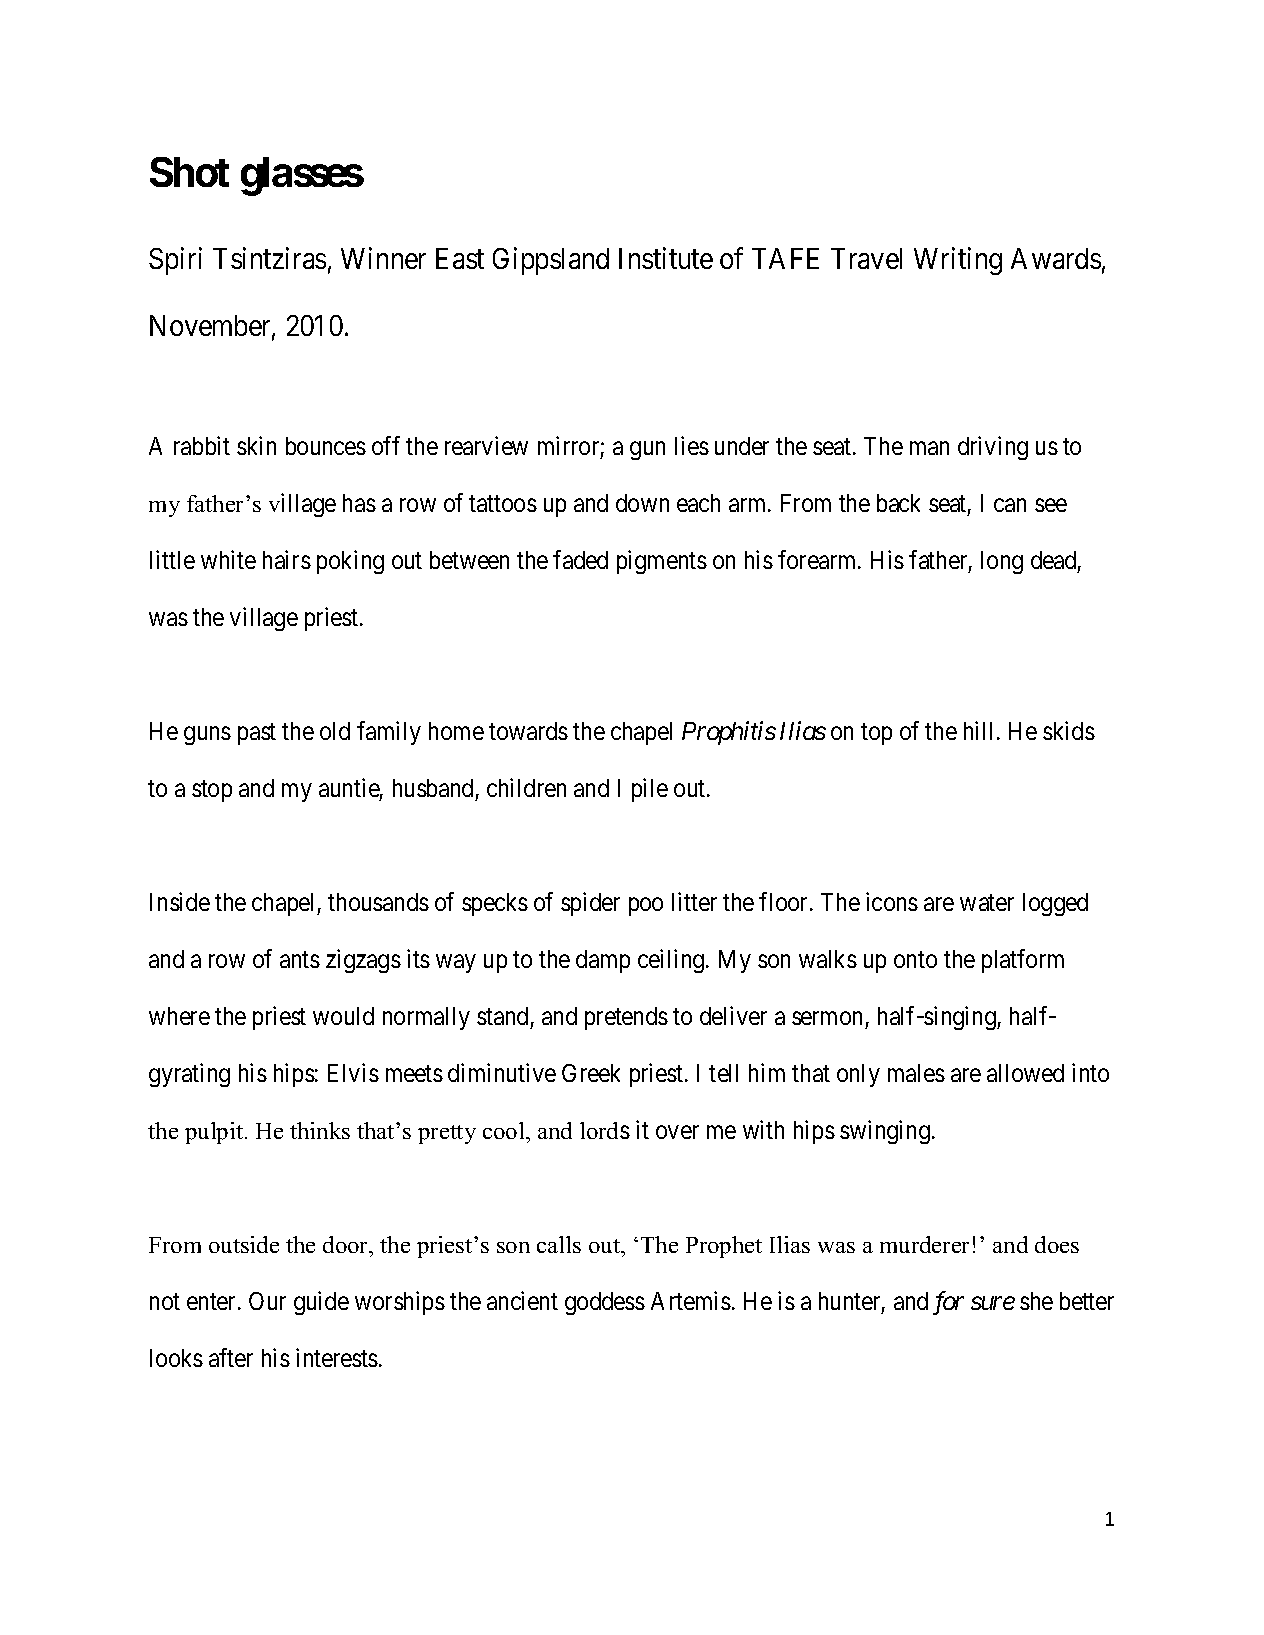  Describe the element at coordinates (1023, 961) in the screenshot. I see `platform` at that location.
